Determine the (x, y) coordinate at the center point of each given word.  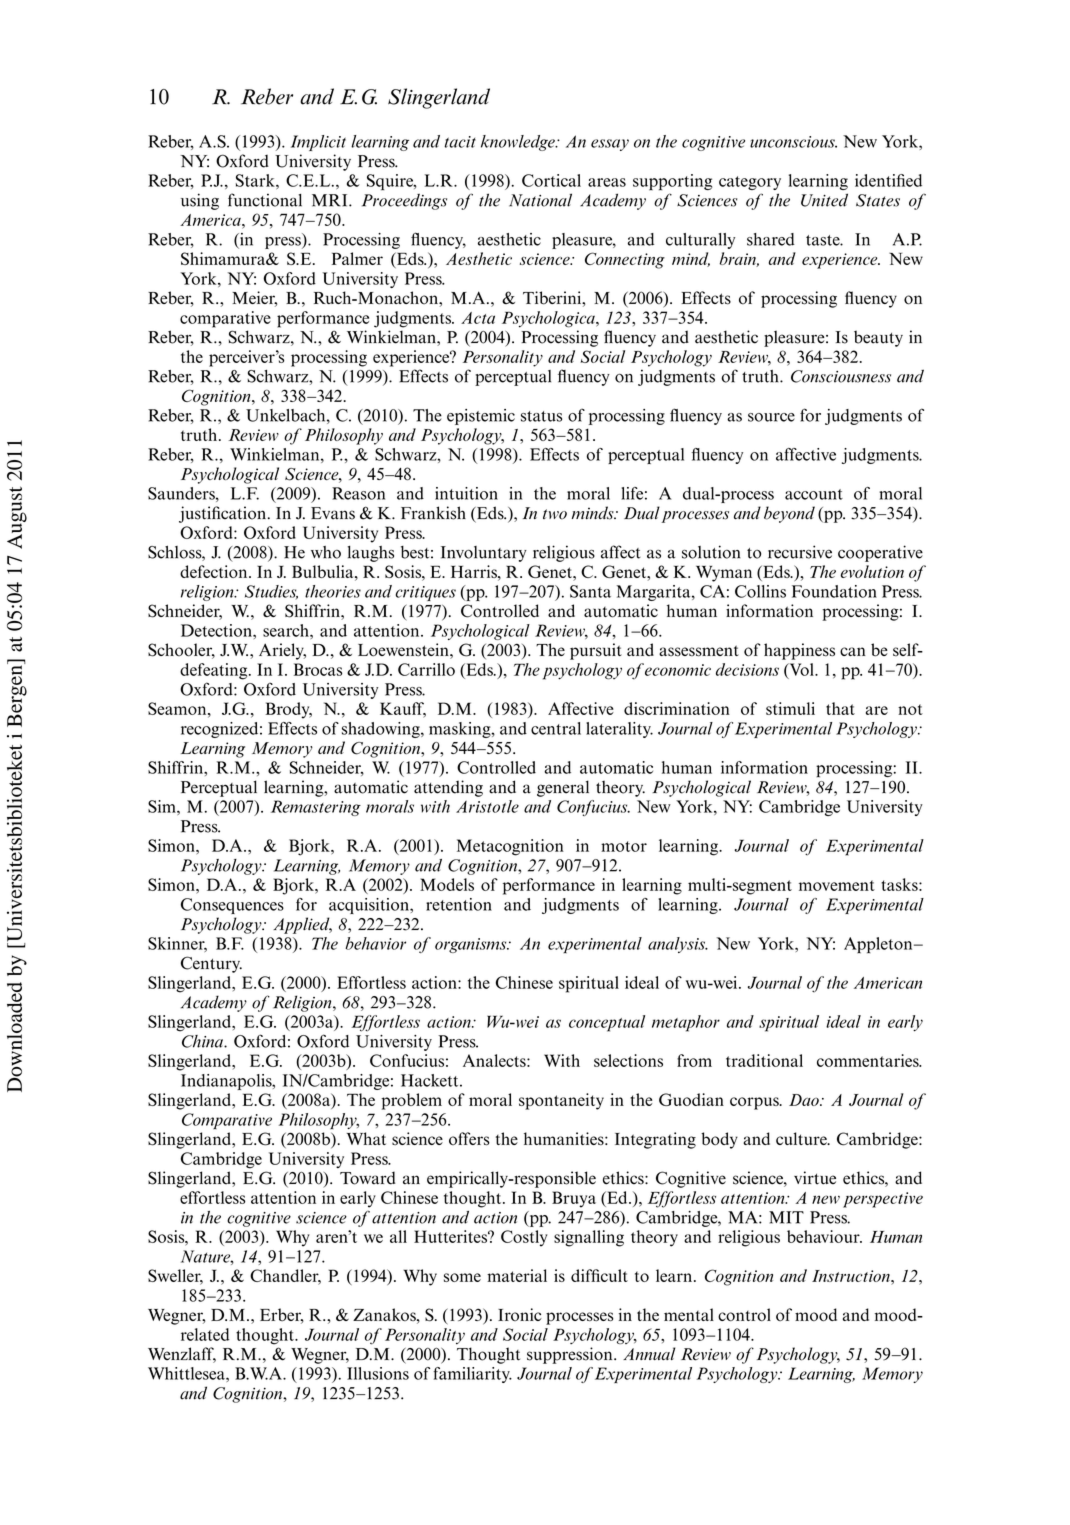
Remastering (316, 808)
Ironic (520, 1314)
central (556, 728)
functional (265, 200)
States (878, 200)
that (840, 708)
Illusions (378, 1373)
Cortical (551, 180)
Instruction (852, 1276)
